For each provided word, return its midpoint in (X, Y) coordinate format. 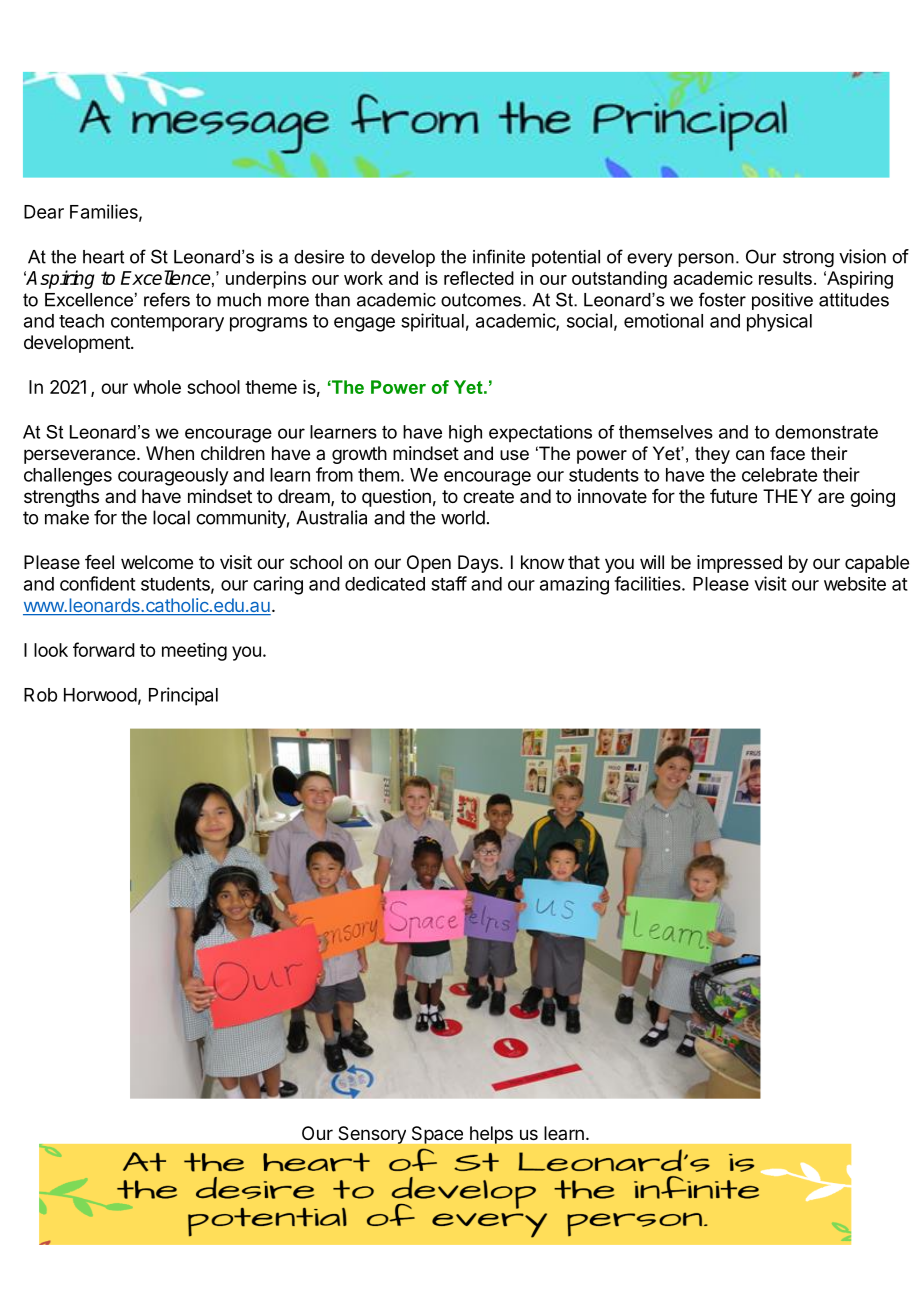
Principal (183, 696)
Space (437, 1135)
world (463, 517)
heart (103, 257)
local (171, 517)
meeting (194, 652)
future (733, 496)
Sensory (372, 1135)
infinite (499, 256)
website (855, 584)
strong (808, 259)
